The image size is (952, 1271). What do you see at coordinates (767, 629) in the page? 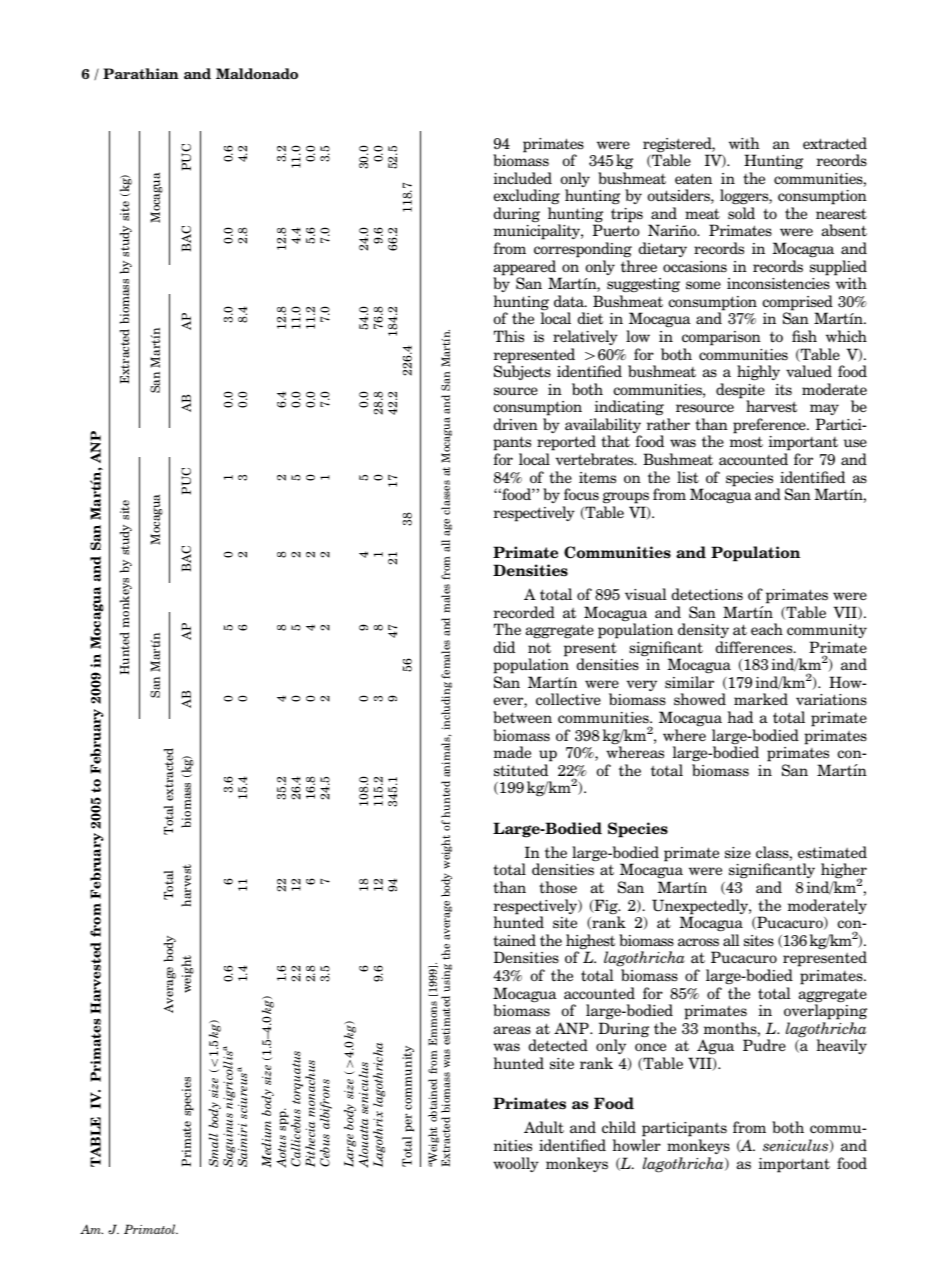
I see `each` at bounding box center [767, 629].
